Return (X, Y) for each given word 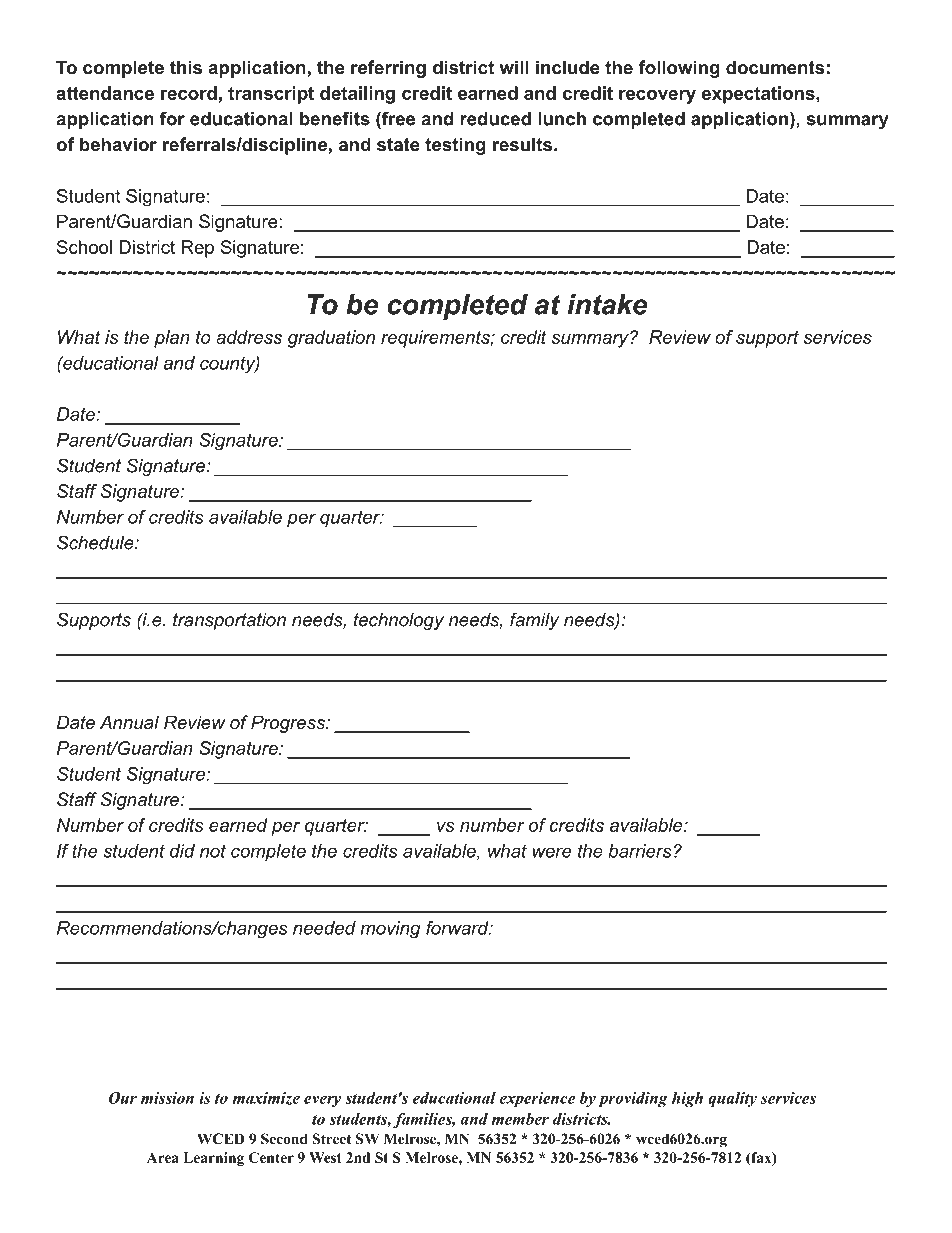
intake (607, 304)
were (551, 852)
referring (388, 69)
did (182, 851)
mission (167, 1098)
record (189, 93)
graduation (331, 339)
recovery (657, 97)
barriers (640, 851)
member (520, 1119)
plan (172, 339)
